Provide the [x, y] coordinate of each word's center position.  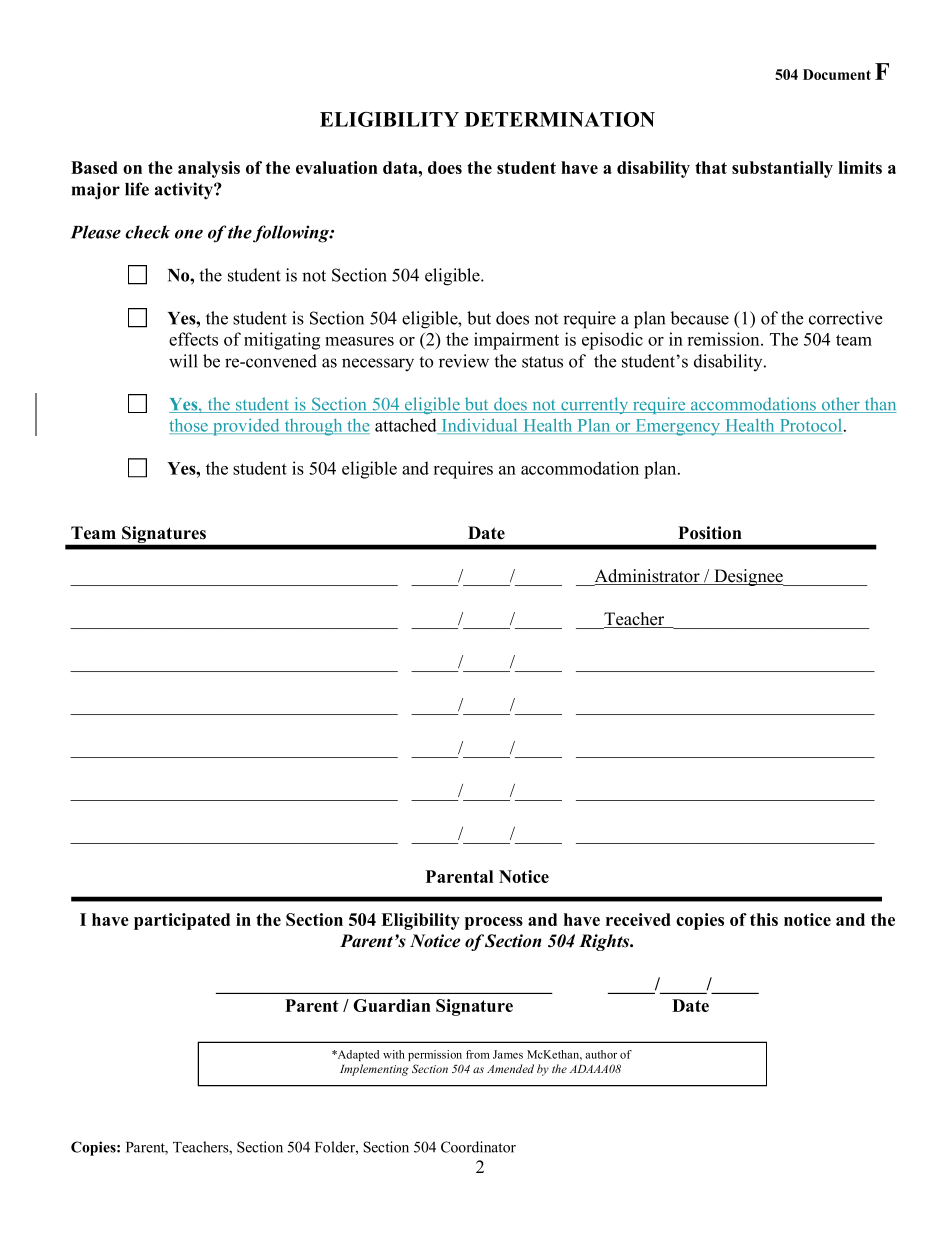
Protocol [811, 426]
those [189, 426]
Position [710, 533]
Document [837, 74]
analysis [209, 169]
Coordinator [478, 1147]
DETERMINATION [560, 119]
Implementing [374, 1070]
